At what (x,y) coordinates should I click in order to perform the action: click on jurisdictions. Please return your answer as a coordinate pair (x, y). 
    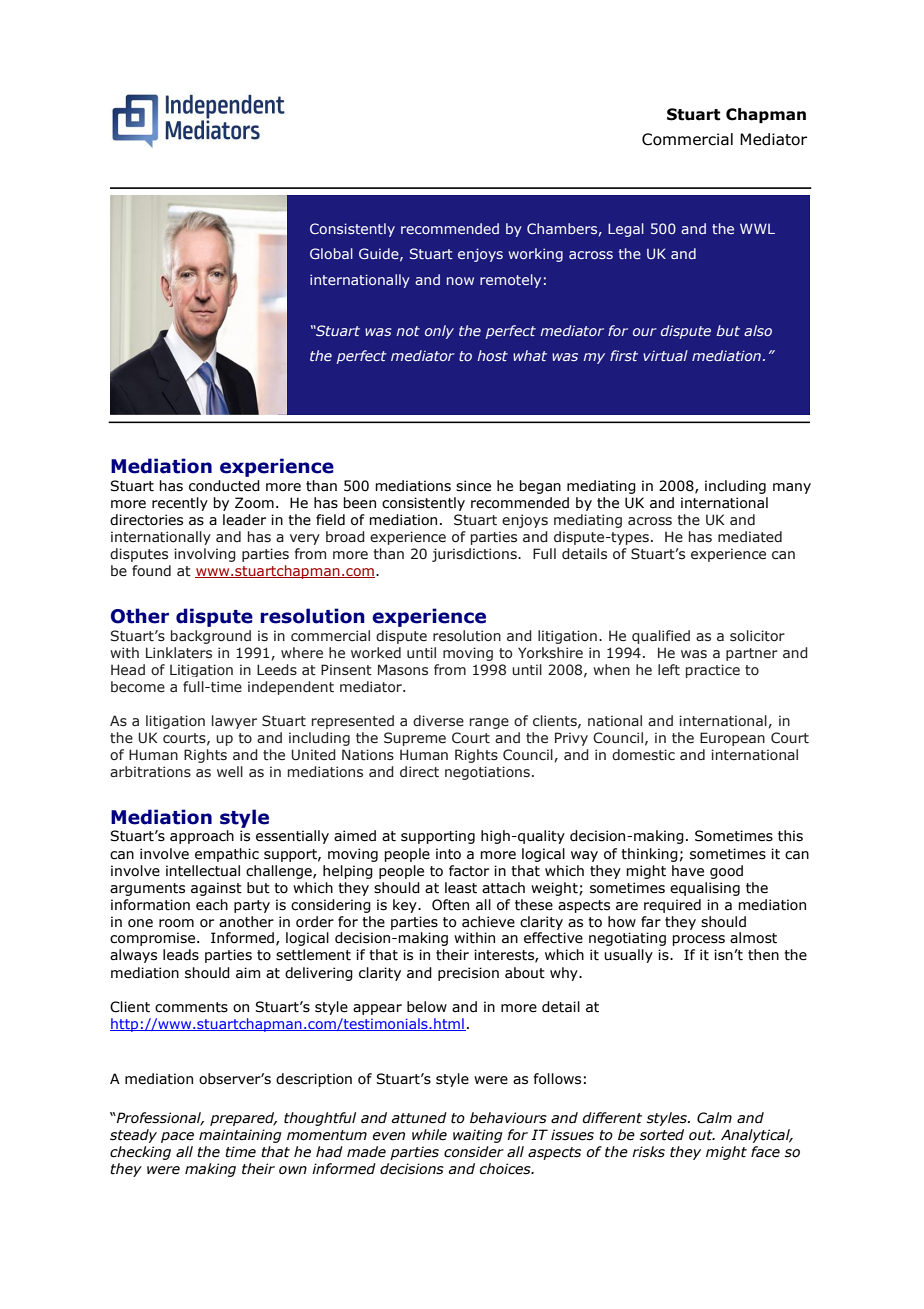
    Looking at the image, I should click on (475, 555).
